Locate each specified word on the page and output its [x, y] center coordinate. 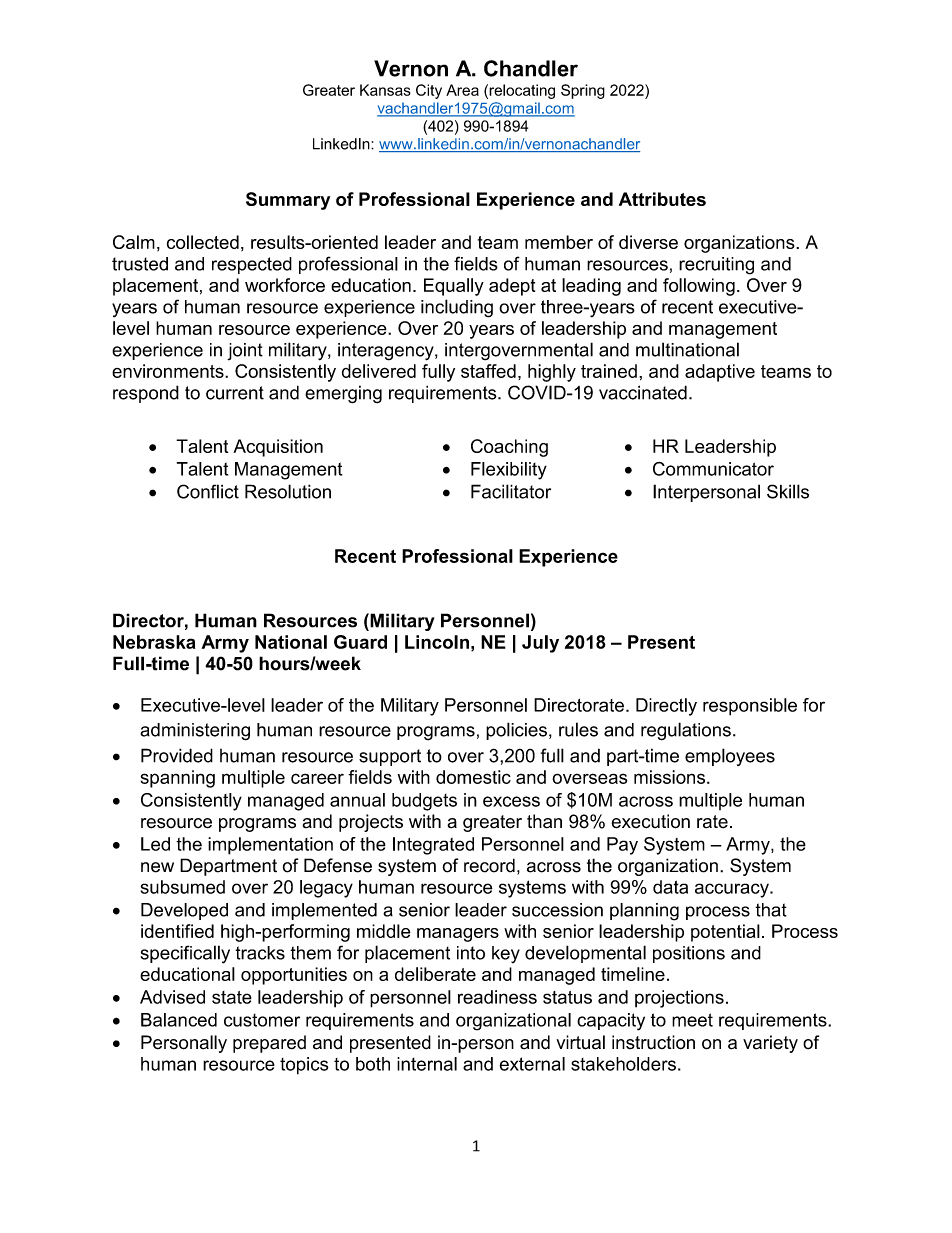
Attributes [662, 199]
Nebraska [154, 642]
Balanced [179, 1020]
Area [462, 90]
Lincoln [437, 642]
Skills [788, 491]
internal [427, 1064]
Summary [288, 201]
